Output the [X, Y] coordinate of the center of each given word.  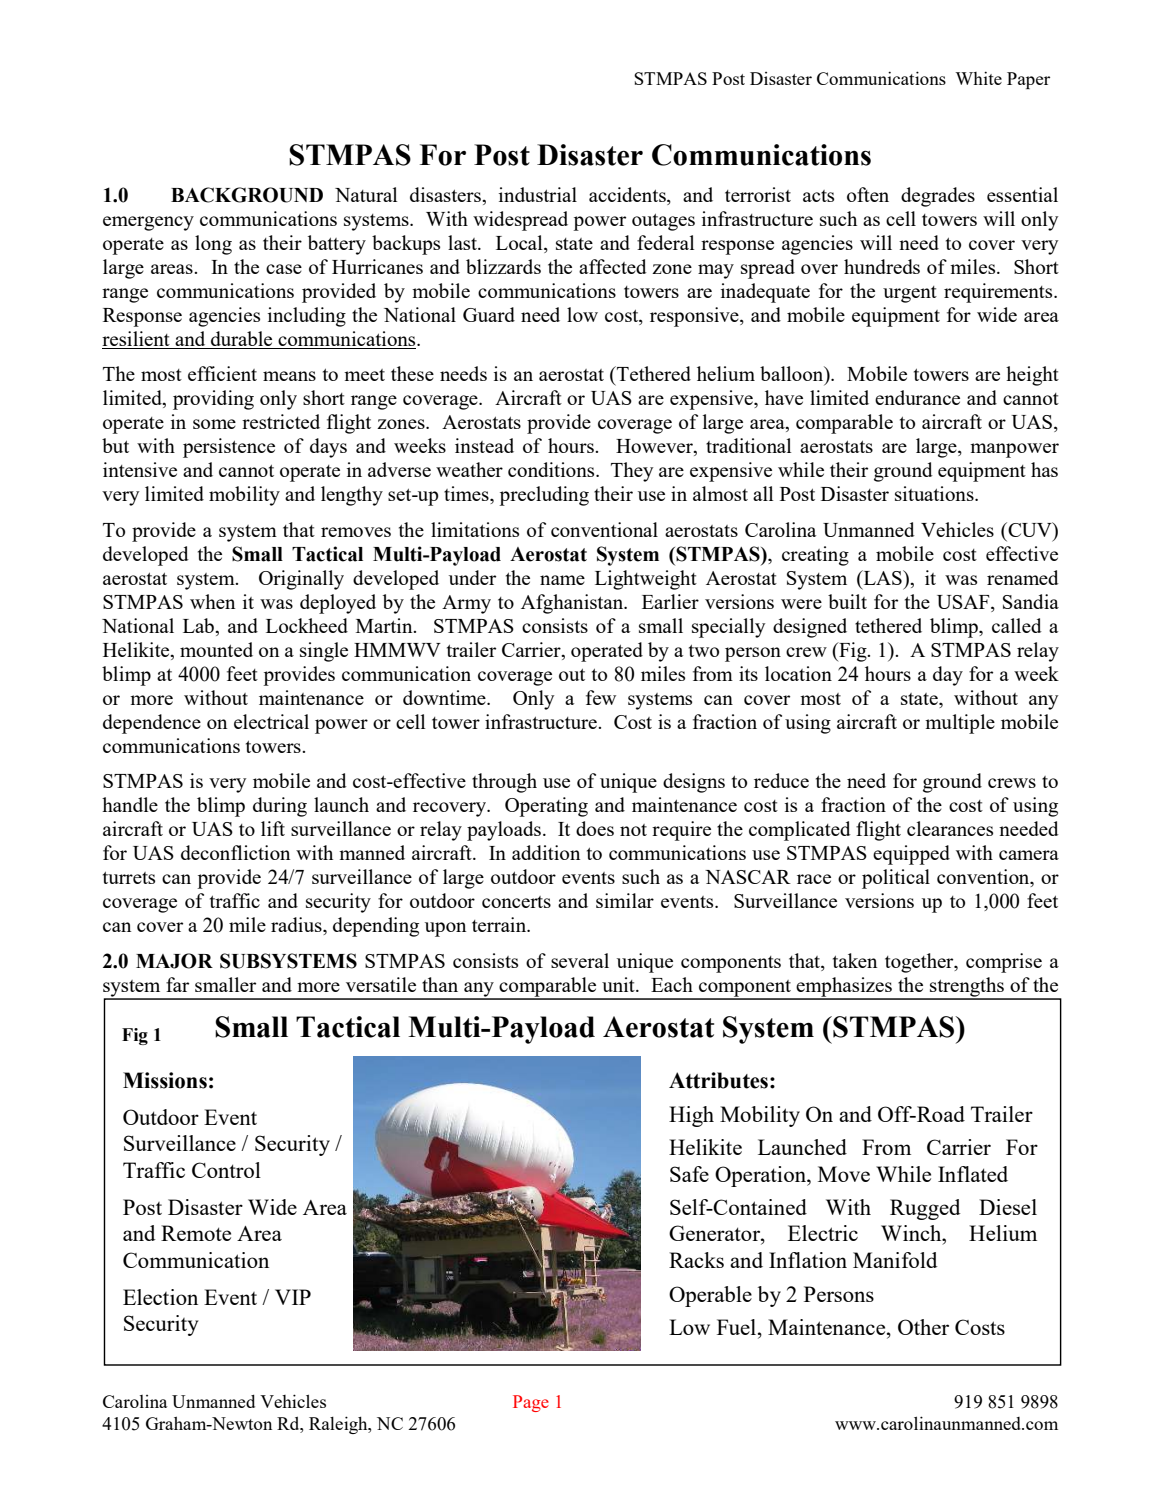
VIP [293, 1297]
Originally [301, 580]
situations [935, 493]
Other [923, 1327]
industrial [538, 194]
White [978, 78]
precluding [544, 496]
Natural [366, 194]
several [580, 960]
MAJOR [174, 961]
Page [531, 1403]
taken [855, 960]
